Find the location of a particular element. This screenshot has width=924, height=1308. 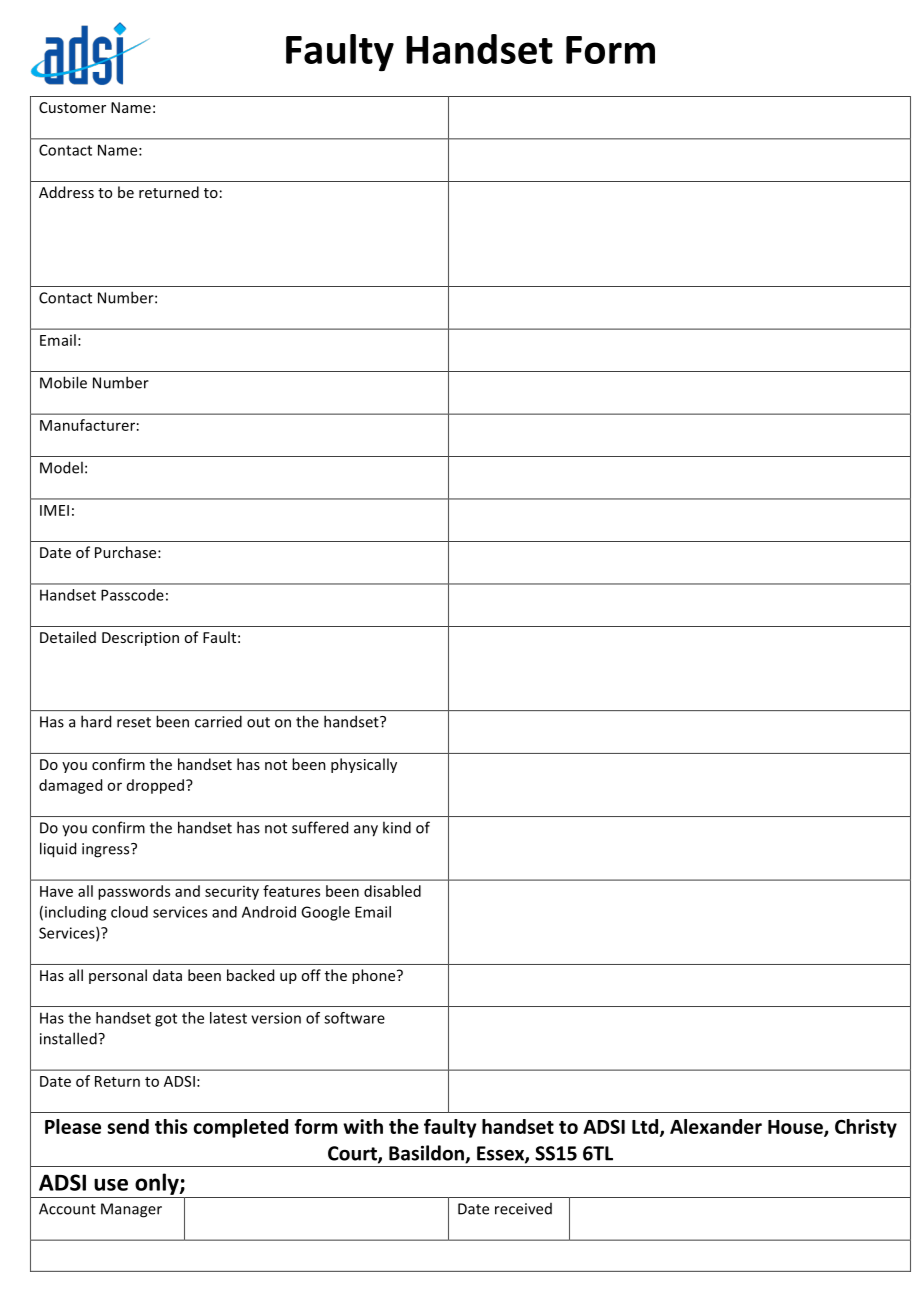

IMEI is located at coordinates (54, 510).
